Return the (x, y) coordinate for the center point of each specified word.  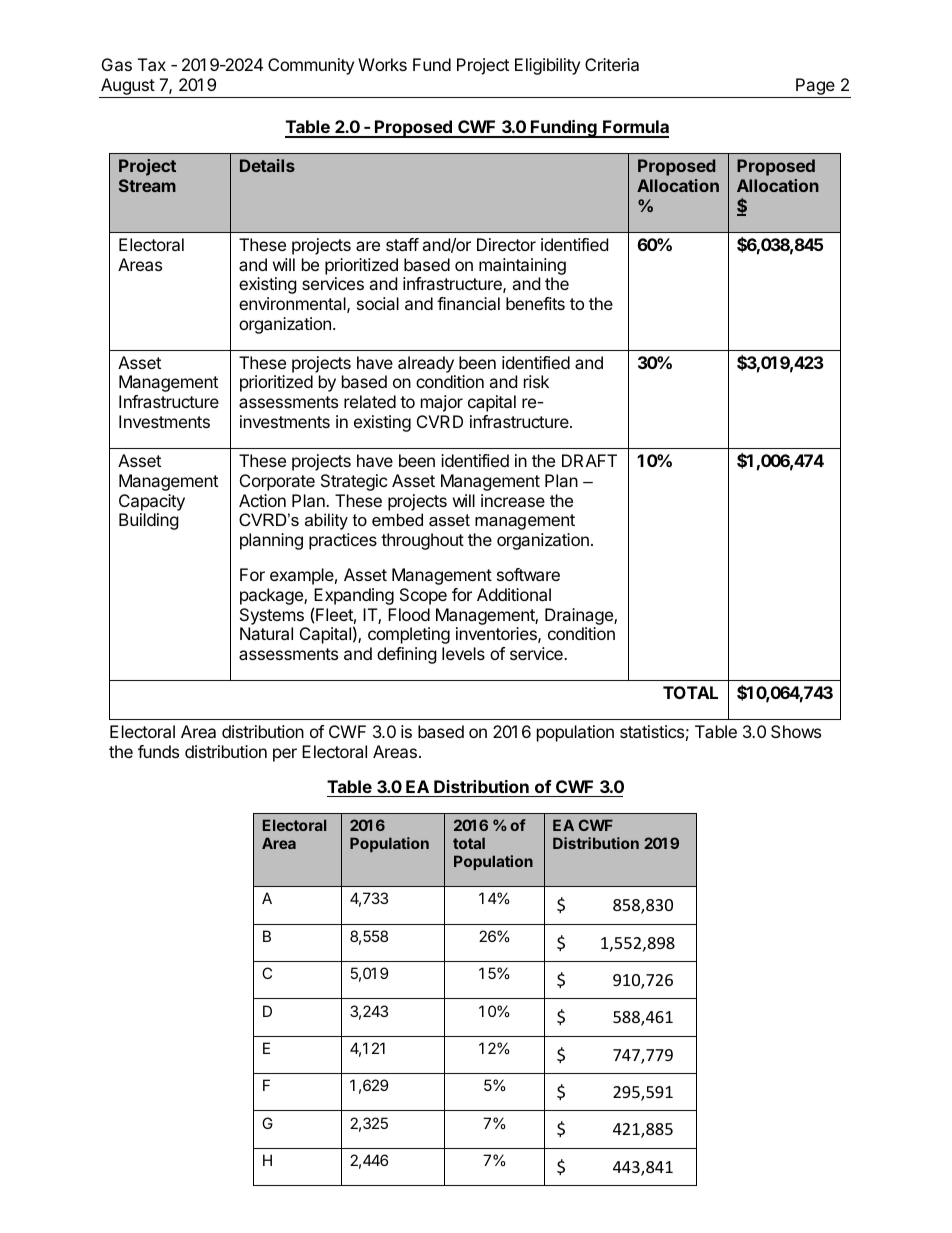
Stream (147, 185)
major (442, 403)
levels (463, 653)
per (285, 755)
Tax (152, 64)
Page (815, 88)
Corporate (277, 482)
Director (506, 244)
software (528, 574)
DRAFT (589, 460)
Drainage (580, 616)
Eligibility (547, 66)
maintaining (522, 266)
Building (149, 521)
